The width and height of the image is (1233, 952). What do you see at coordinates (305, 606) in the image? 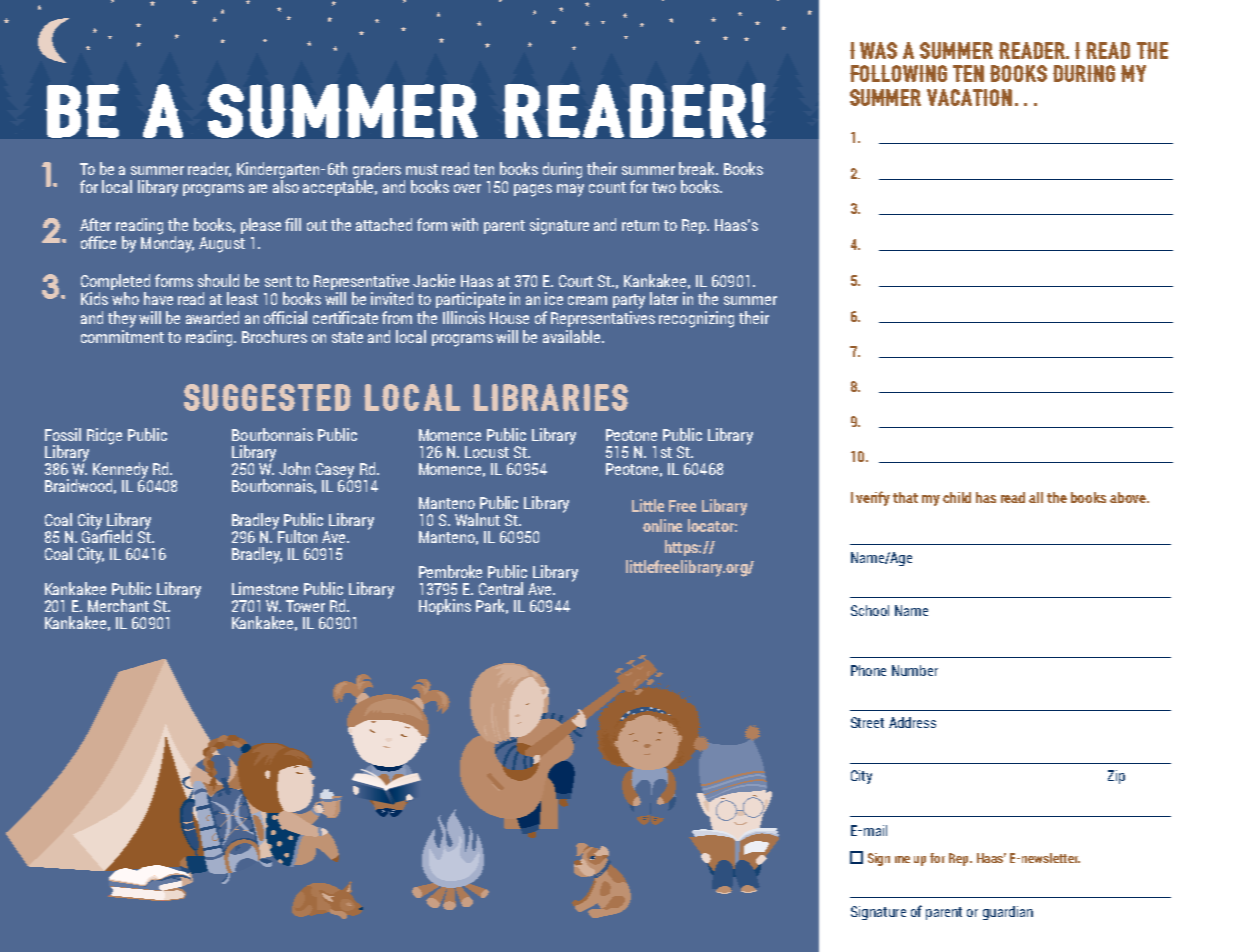
I see `Tower` at bounding box center [305, 606].
